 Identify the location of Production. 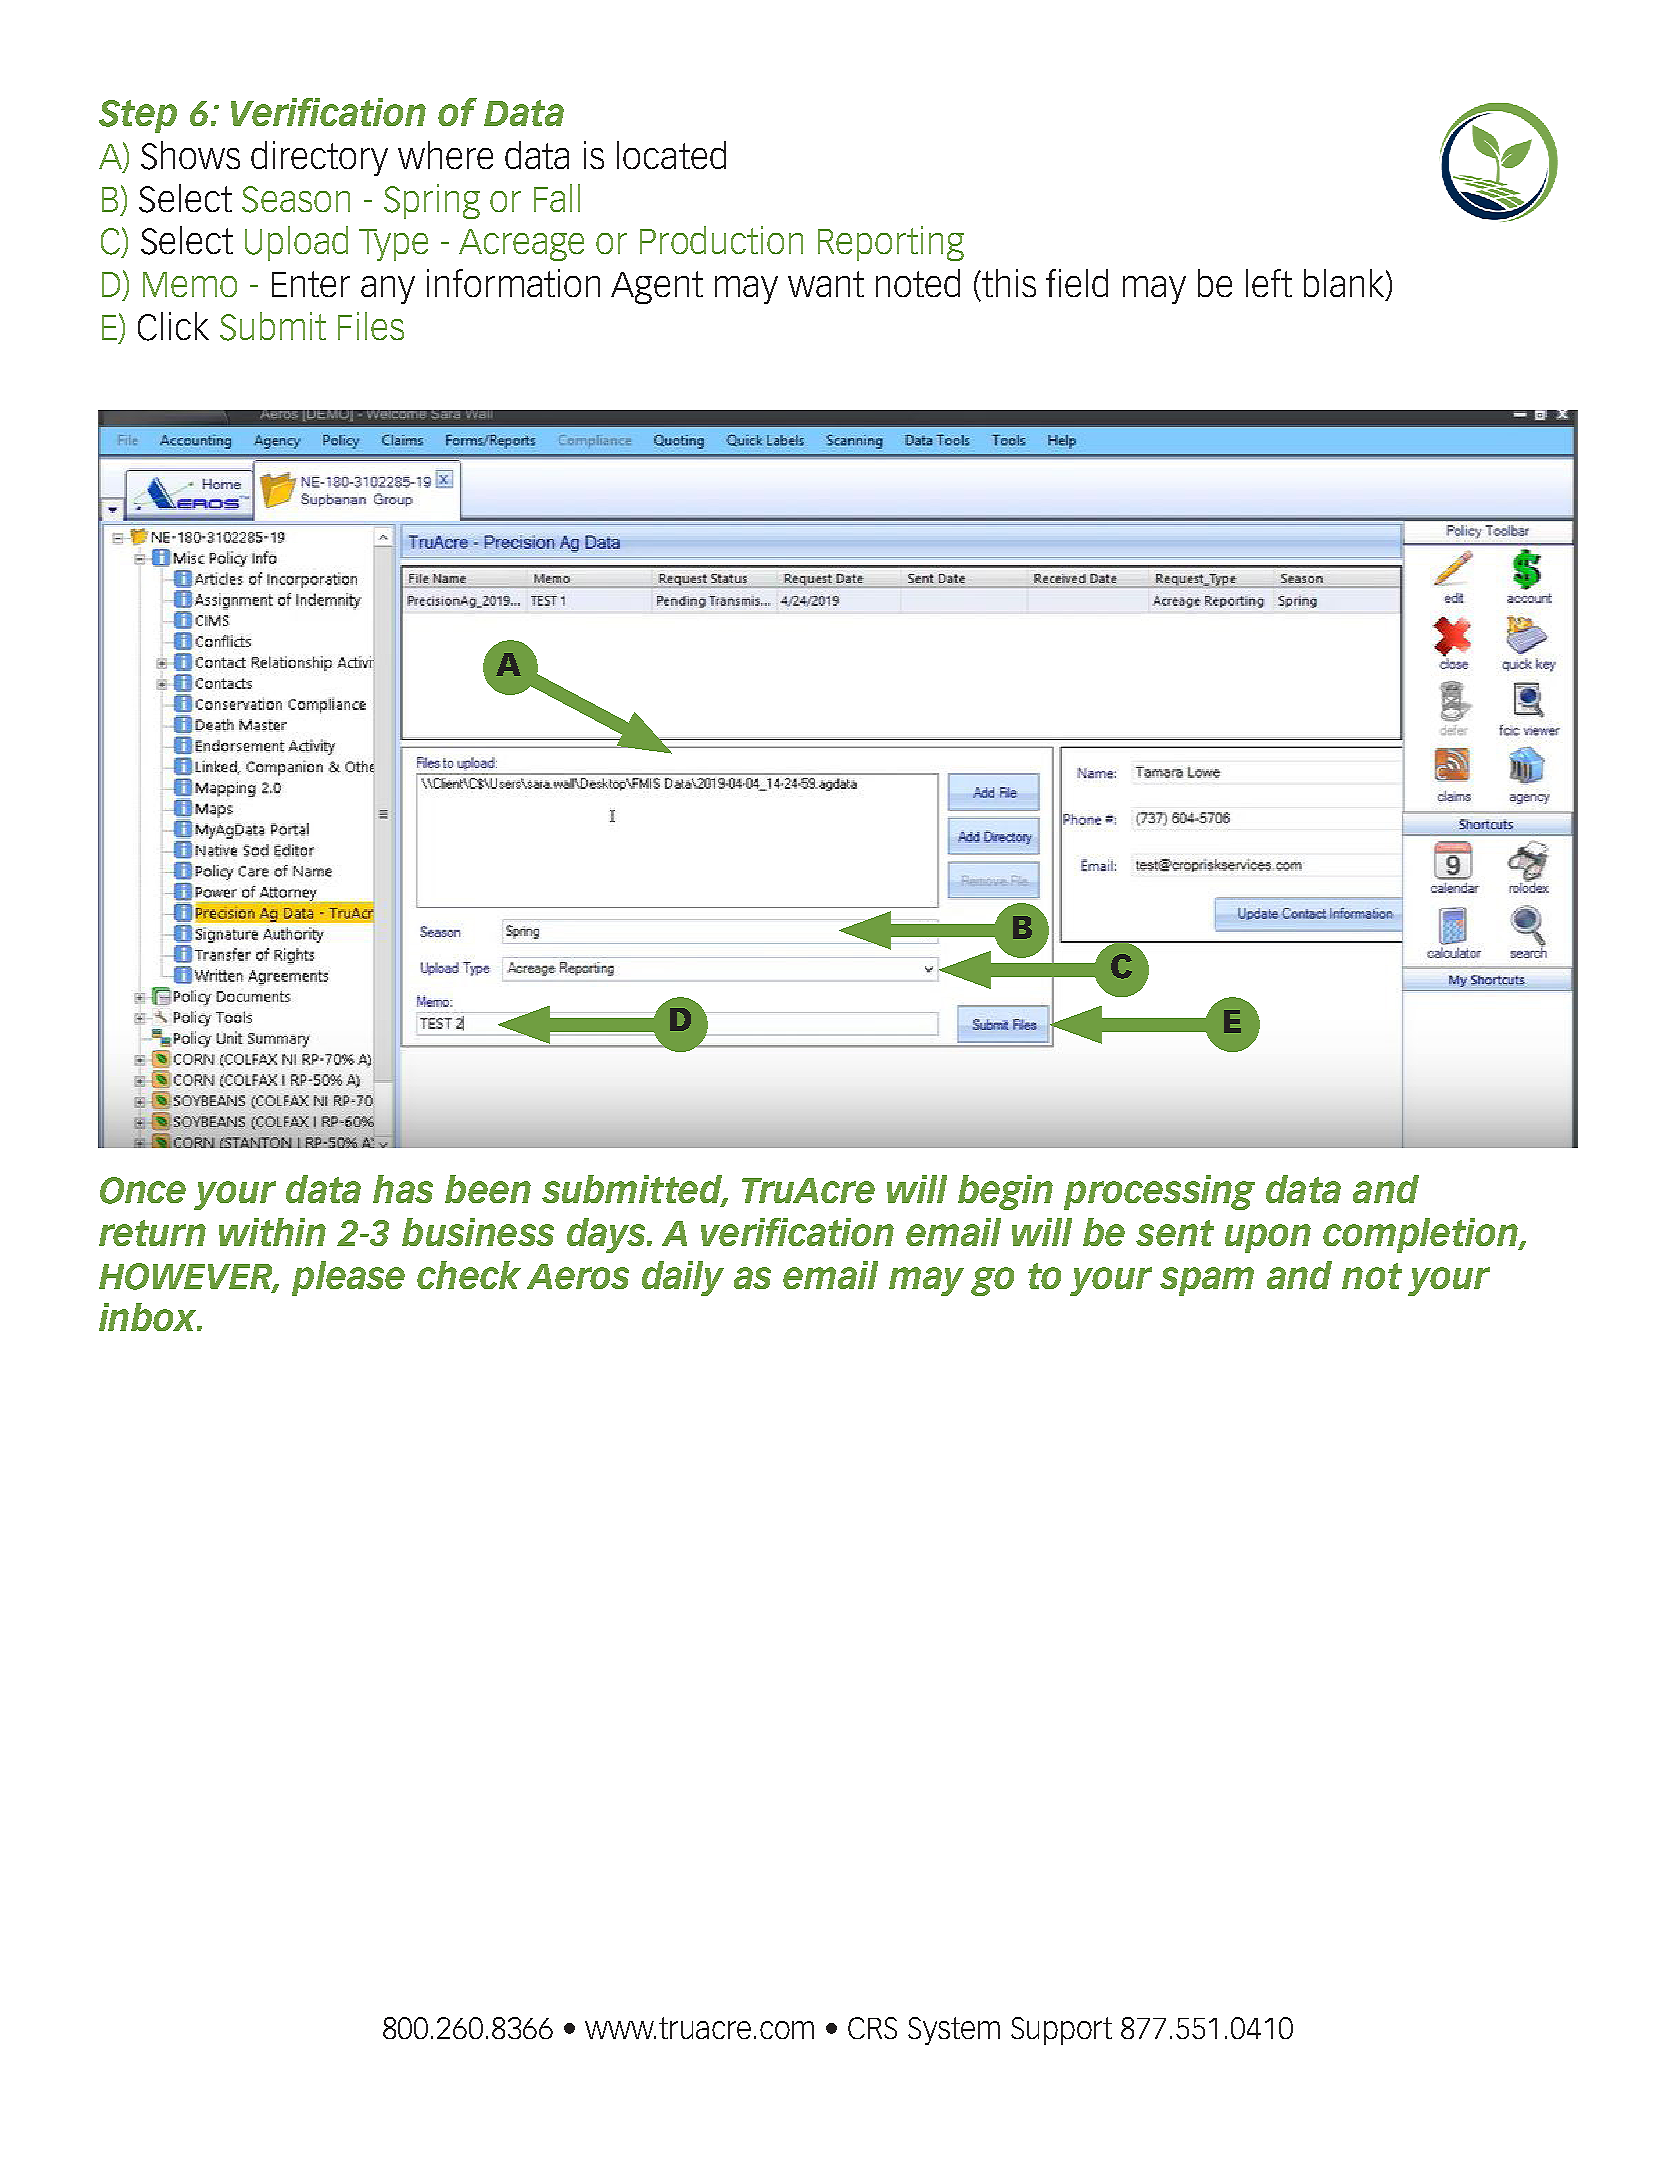
(721, 240).
